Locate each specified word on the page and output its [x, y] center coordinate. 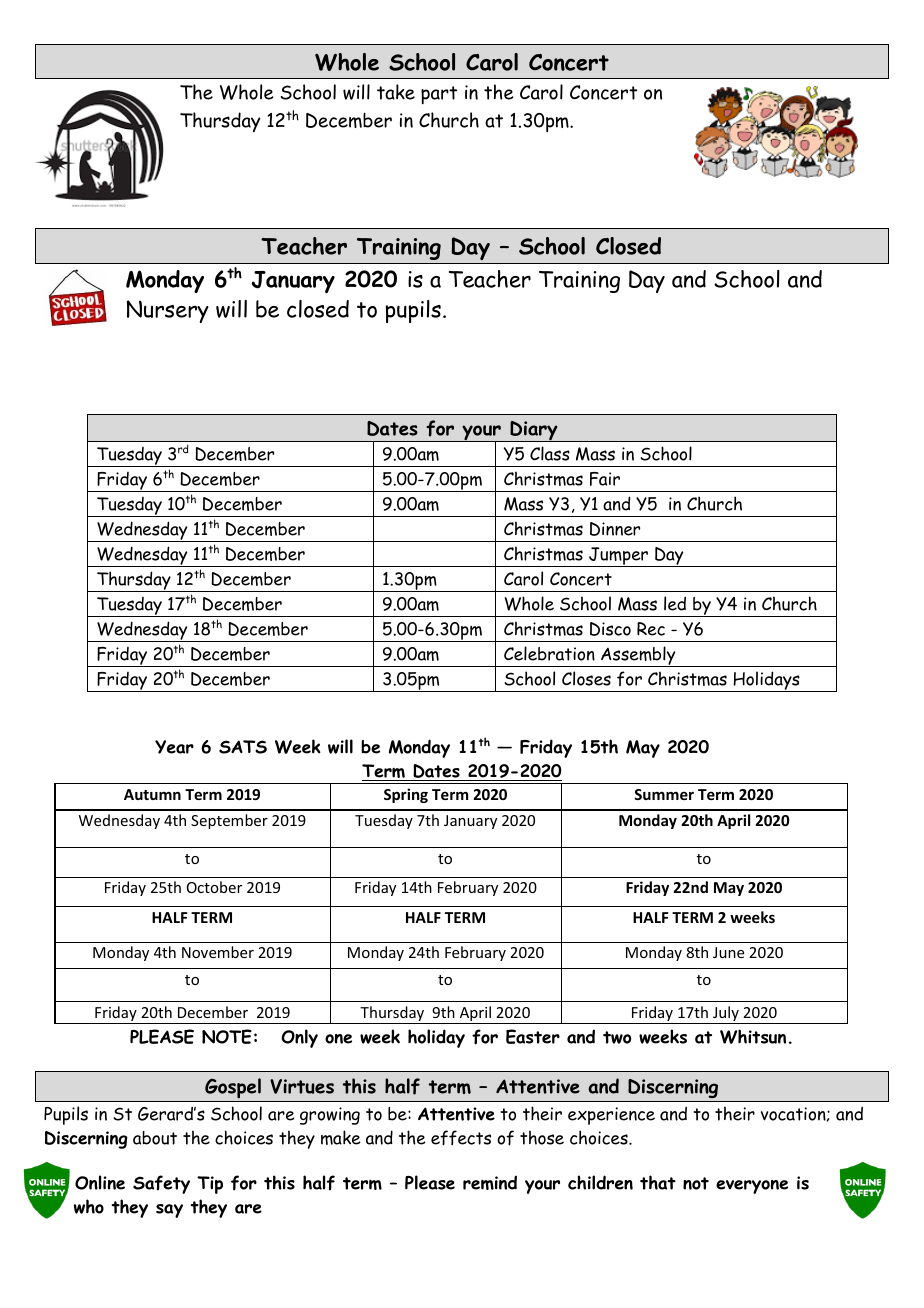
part [439, 95]
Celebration [549, 653]
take [396, 92]
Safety [161, 1184]
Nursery [168, 311]
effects [461, 1138]
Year [174, 747]
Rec [651, 629]
